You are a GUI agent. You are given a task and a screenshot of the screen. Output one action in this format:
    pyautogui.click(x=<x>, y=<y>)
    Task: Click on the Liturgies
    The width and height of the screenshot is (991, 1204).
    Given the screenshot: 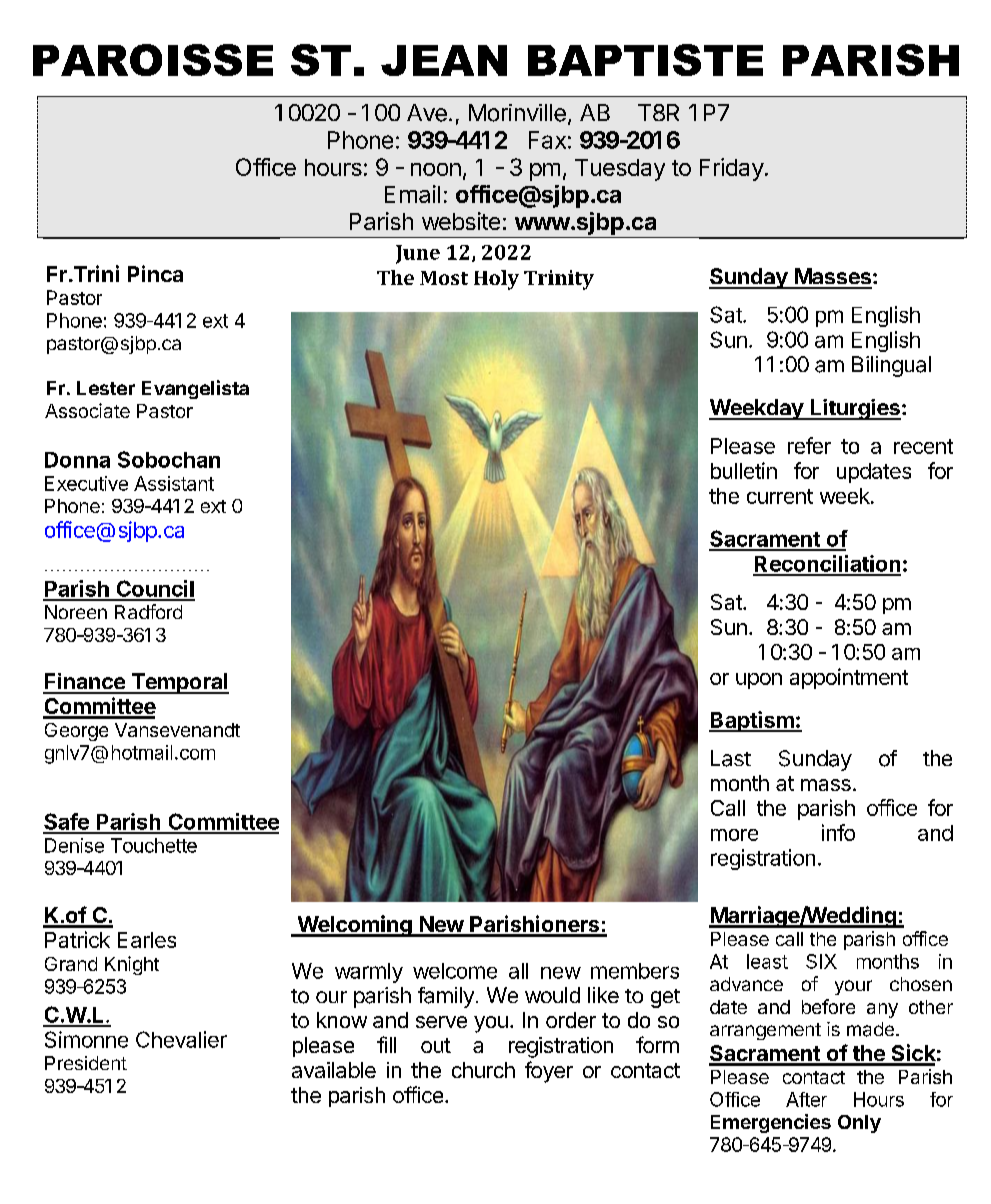 What is the action you would take?
    pyautogui.click(x=854, y=409)
